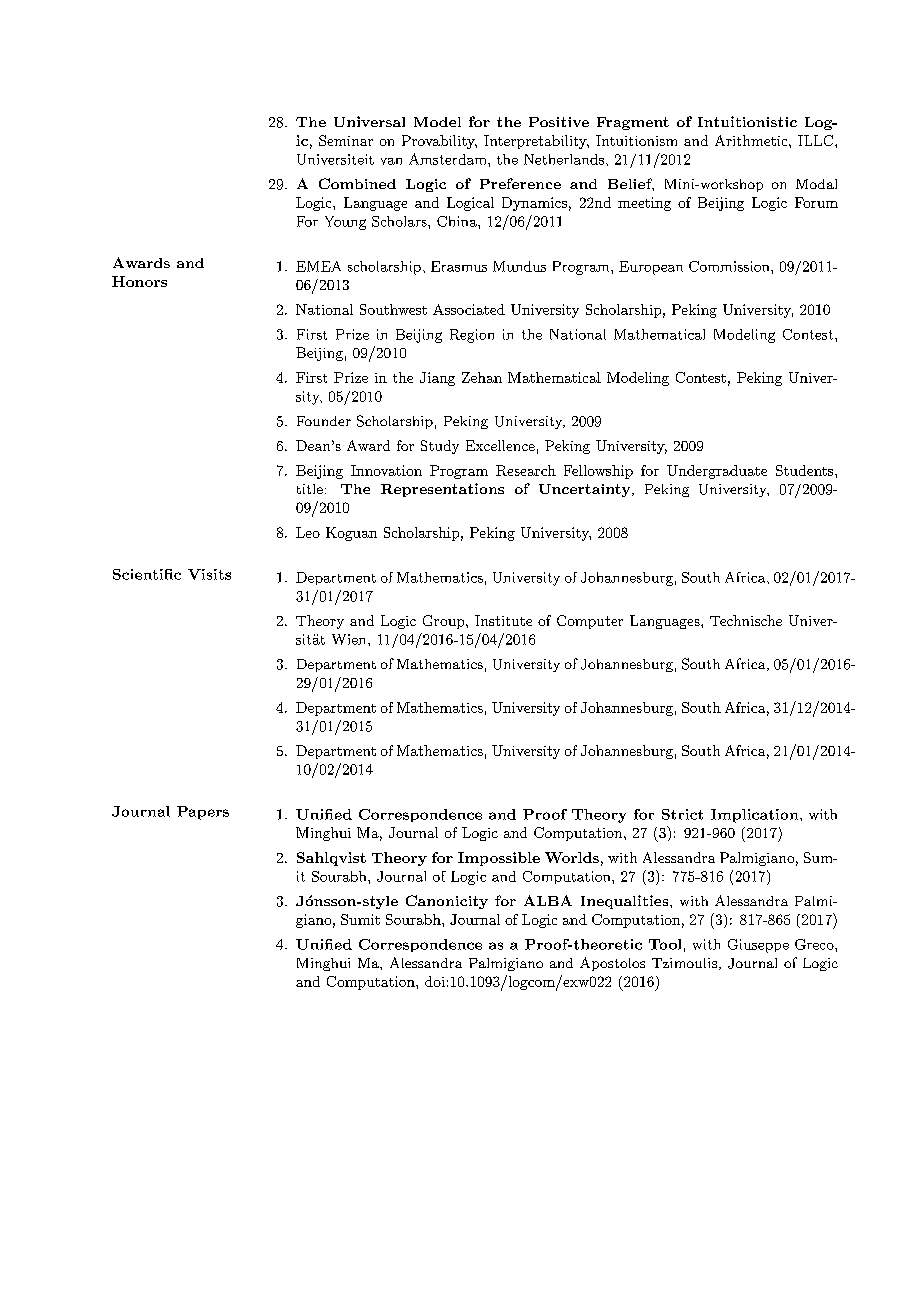 Image resolution: width=924 pixels, height=1308 pixels. Describe the element at coordinates (717, 472) in the screenshot. I see `Undergraduate` at that location.
